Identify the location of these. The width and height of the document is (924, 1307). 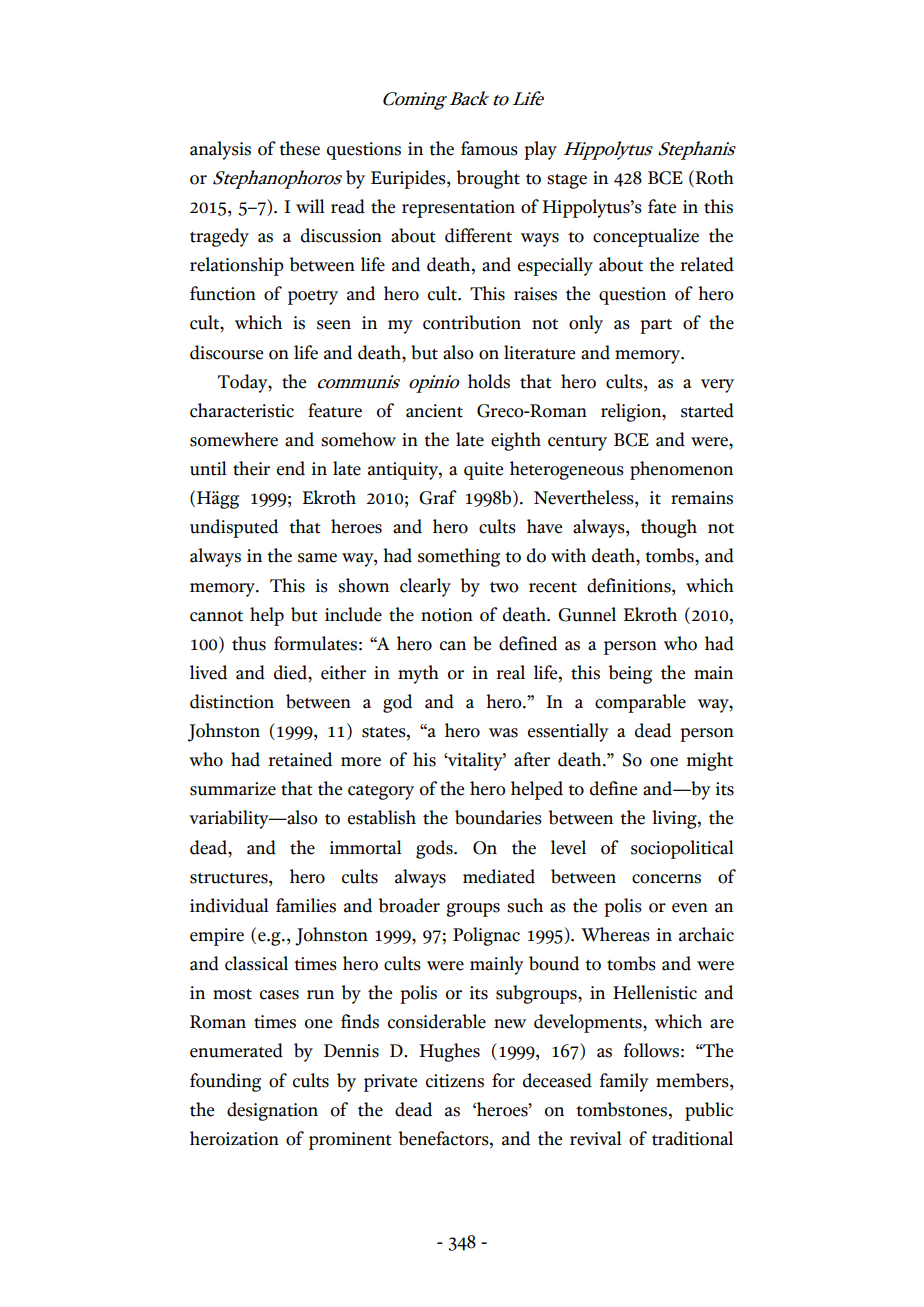
(299, 148).
